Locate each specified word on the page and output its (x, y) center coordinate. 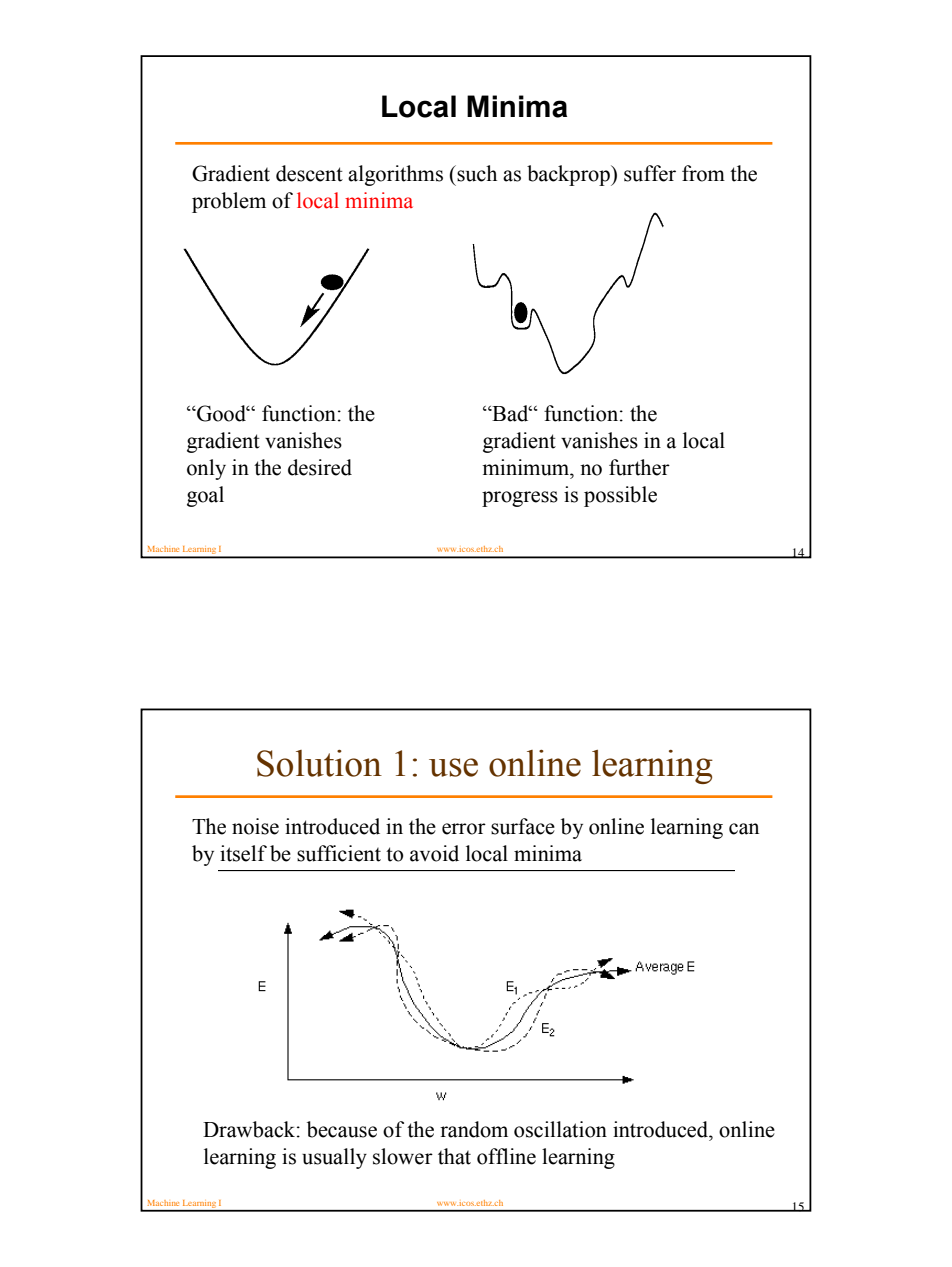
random (474, 1129)
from (703, 173)
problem (229, 202)
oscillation (560, 1129)
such (476, 173)
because (342, 1129)
